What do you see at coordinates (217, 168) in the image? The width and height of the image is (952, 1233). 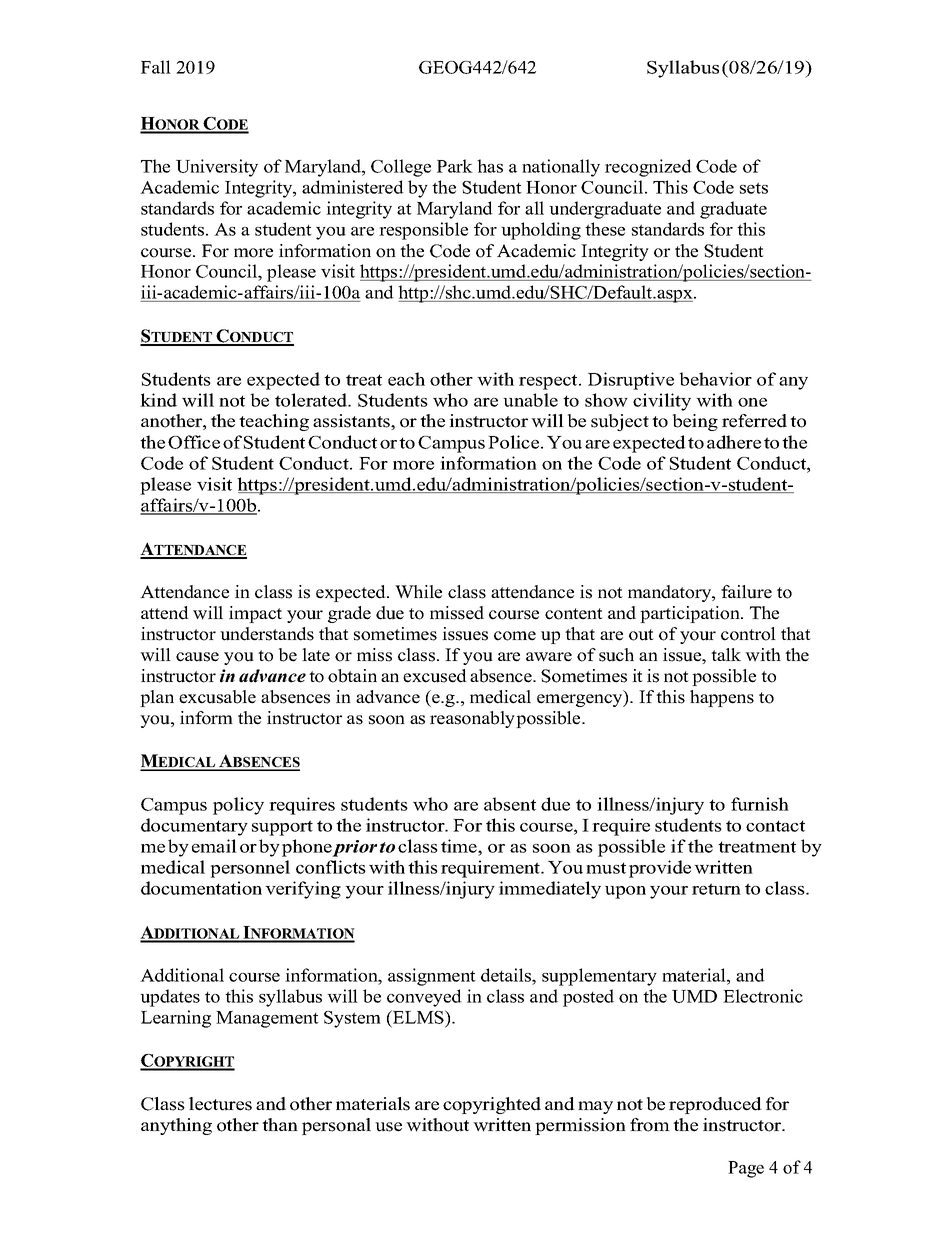 I see `University` at bounding box center [217, 168].
